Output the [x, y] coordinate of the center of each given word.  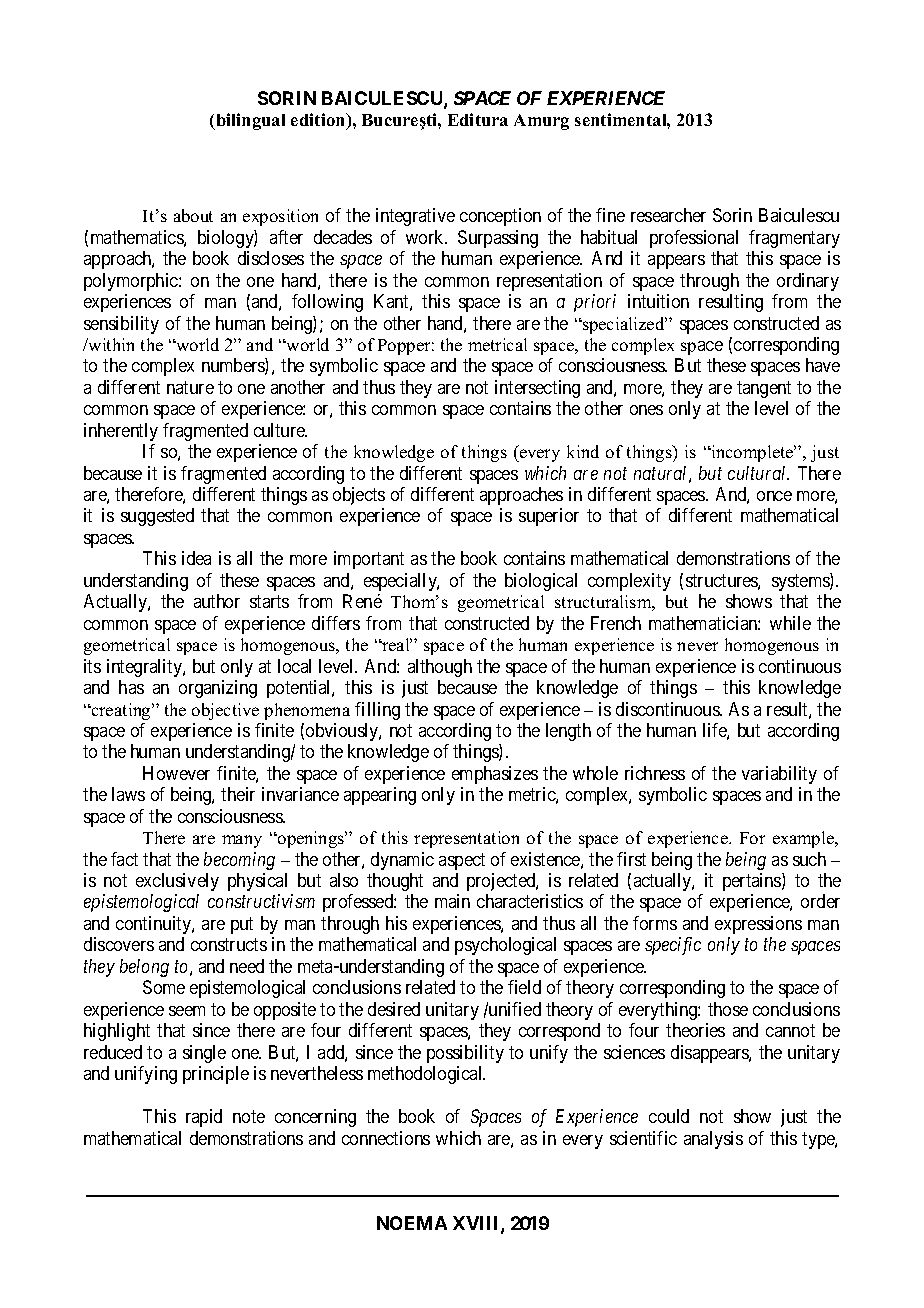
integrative [415, 217]
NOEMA [412, 1223]
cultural [758, 473]
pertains [753, 882]
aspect [462, 861]
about [193, 215]
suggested [157, 517]
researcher [668, 215]
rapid [204, 1118]
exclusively [177, 882]
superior [549, 517]
